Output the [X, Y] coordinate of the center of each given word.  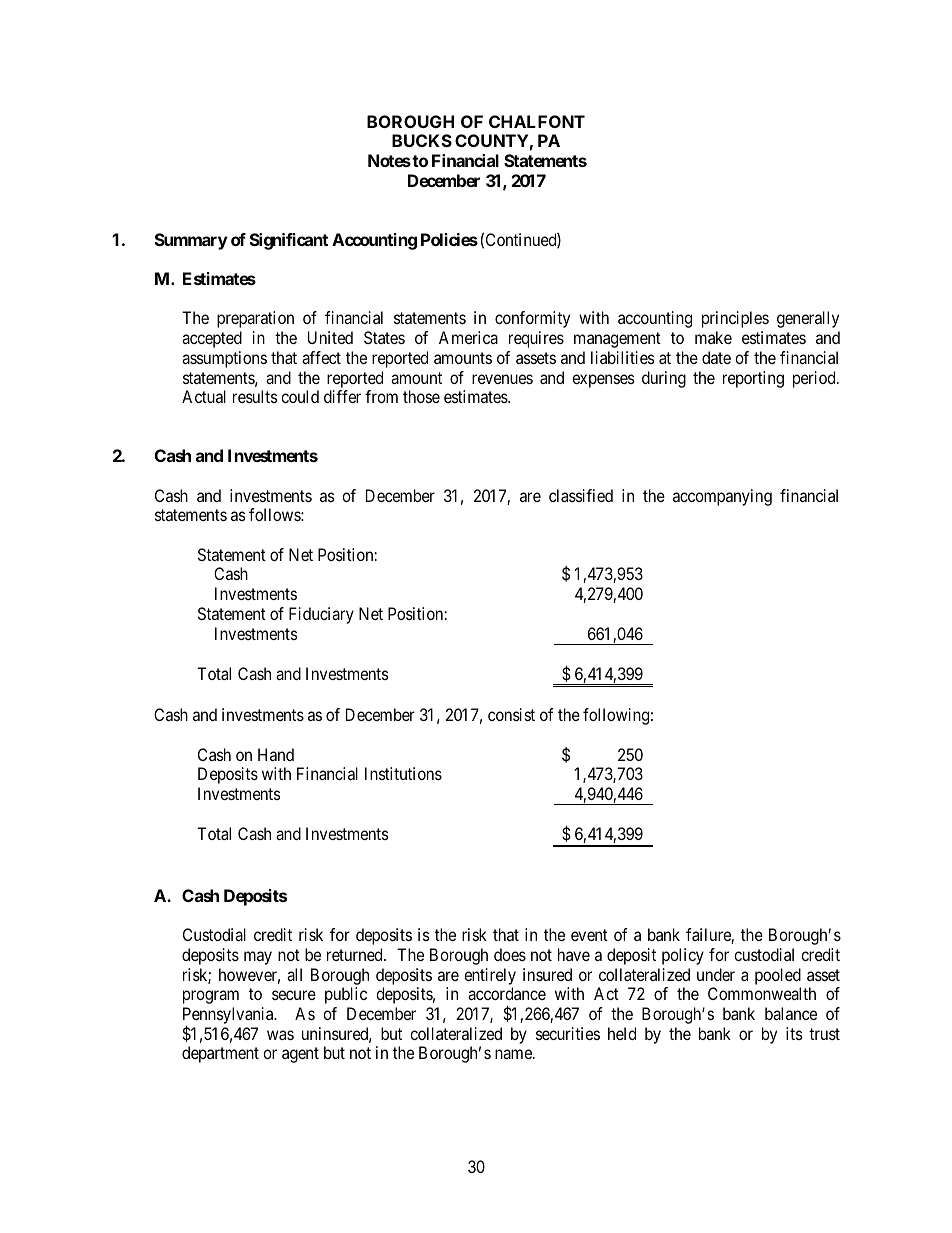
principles [735, 319]
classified [581, 495]
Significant [289, 241]
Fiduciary [321, 615]
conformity [532, 319]
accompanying [722, 497]
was [280, 1035]
